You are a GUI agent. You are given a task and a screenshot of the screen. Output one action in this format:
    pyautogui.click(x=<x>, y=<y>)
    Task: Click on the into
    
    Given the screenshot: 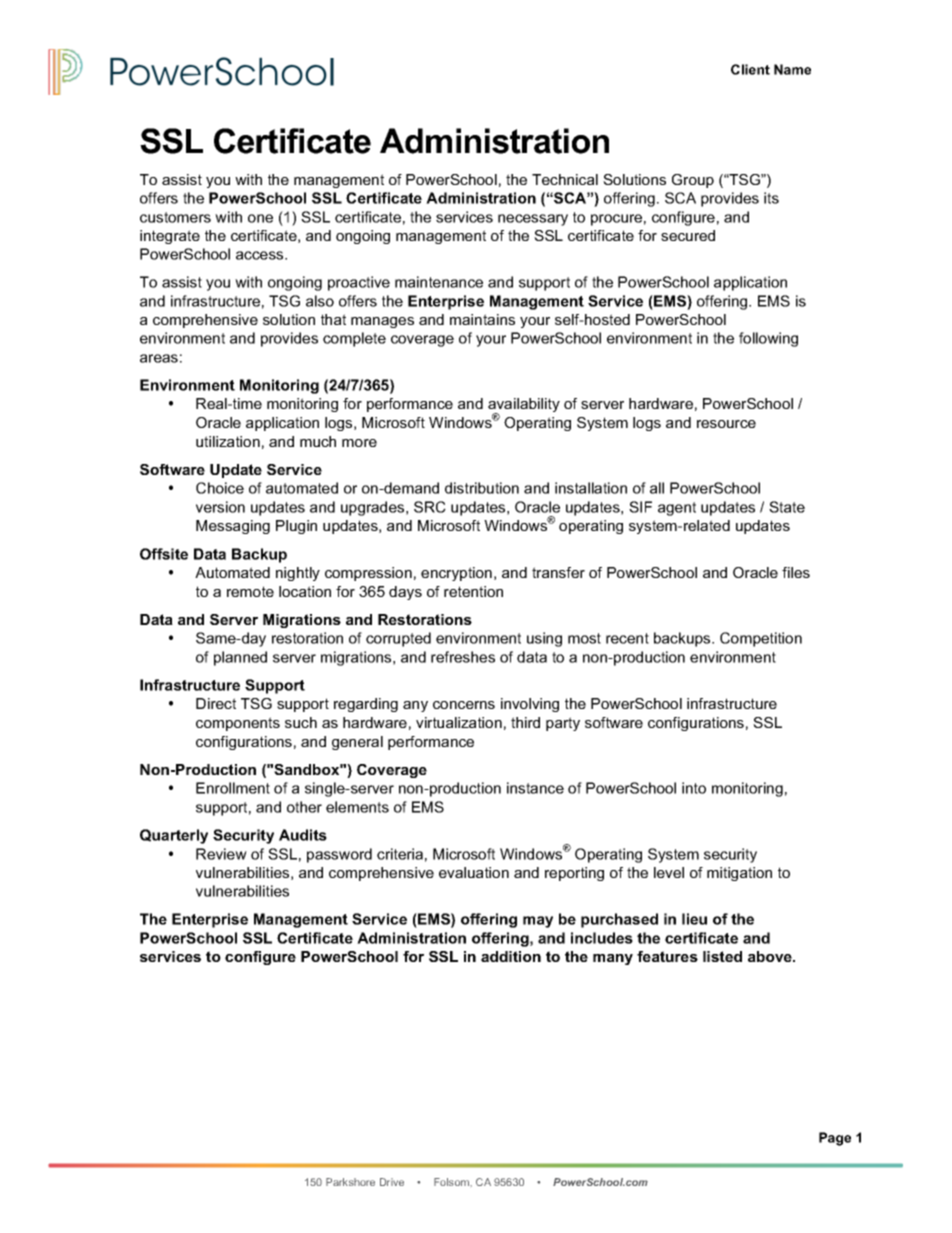 What is the action you would take?
    pyautogui.click(x=694, y=788)
